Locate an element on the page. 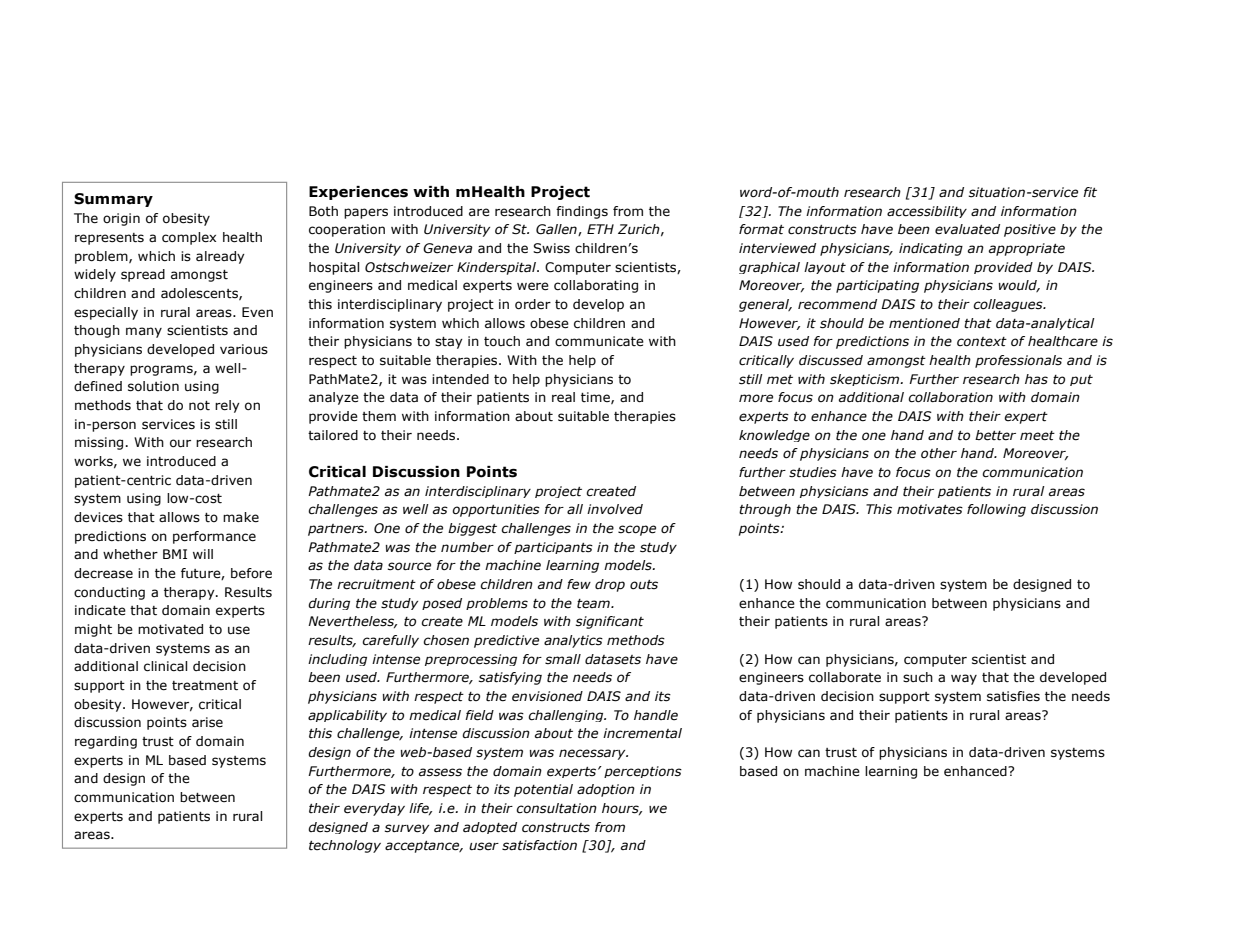 The image size is (1233, 952). complex is located at coordinates (189, 238).
